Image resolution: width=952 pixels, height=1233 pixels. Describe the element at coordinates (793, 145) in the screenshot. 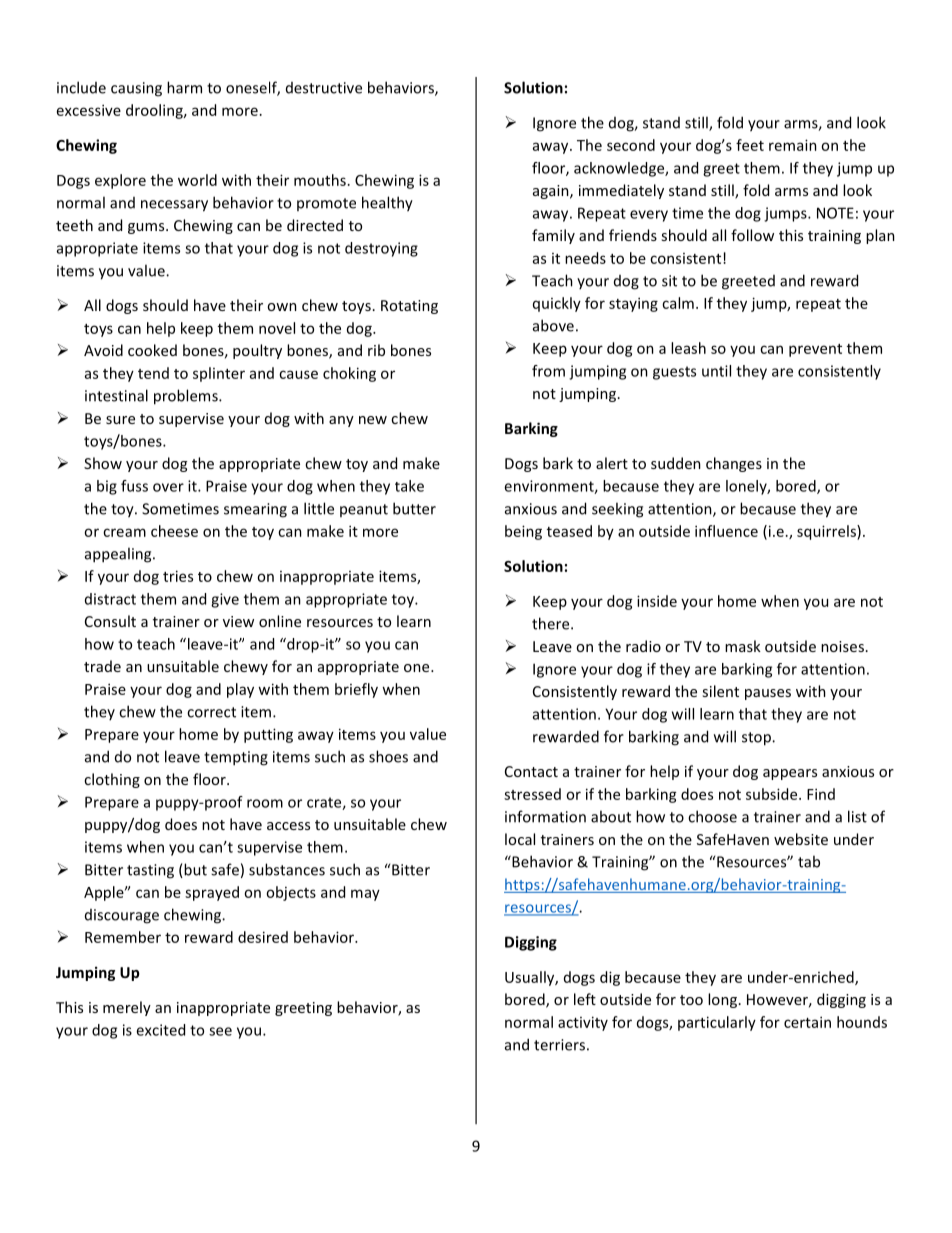

I see `remain` at that location.
